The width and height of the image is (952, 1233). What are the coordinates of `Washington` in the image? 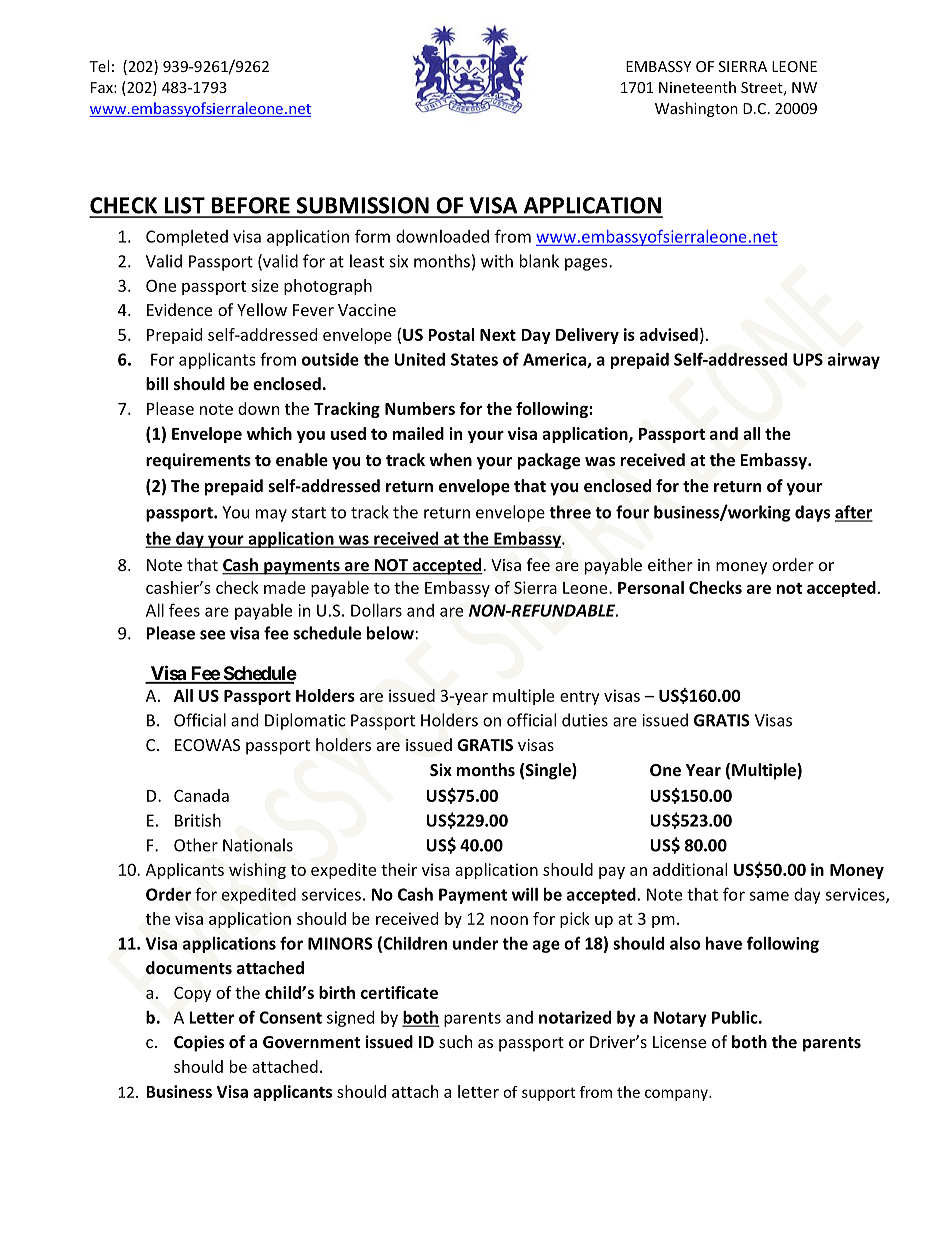 It's located at (696, 109).
